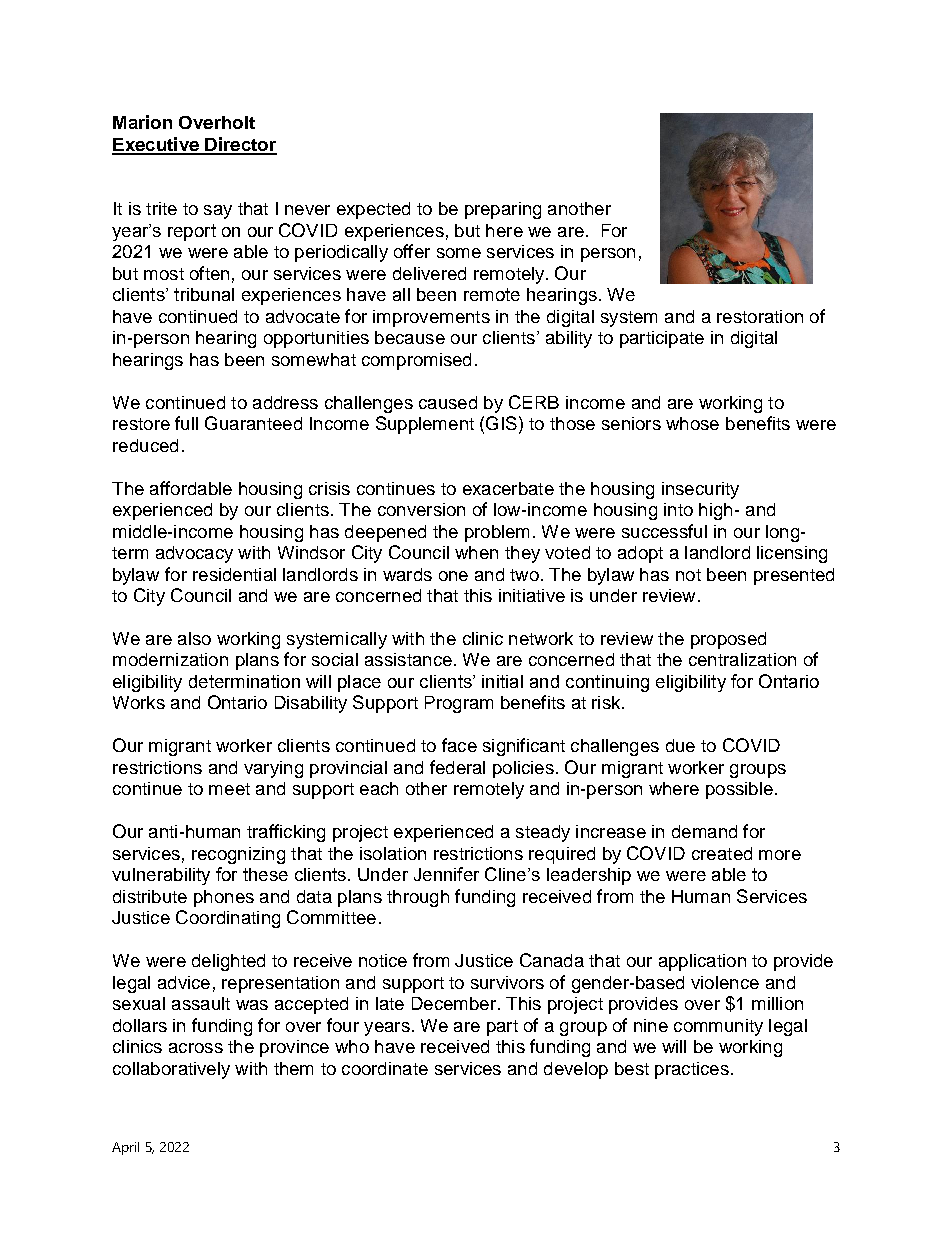 This screenshot has height=1233, width=952. I want to click on created, so click(722, 853).
